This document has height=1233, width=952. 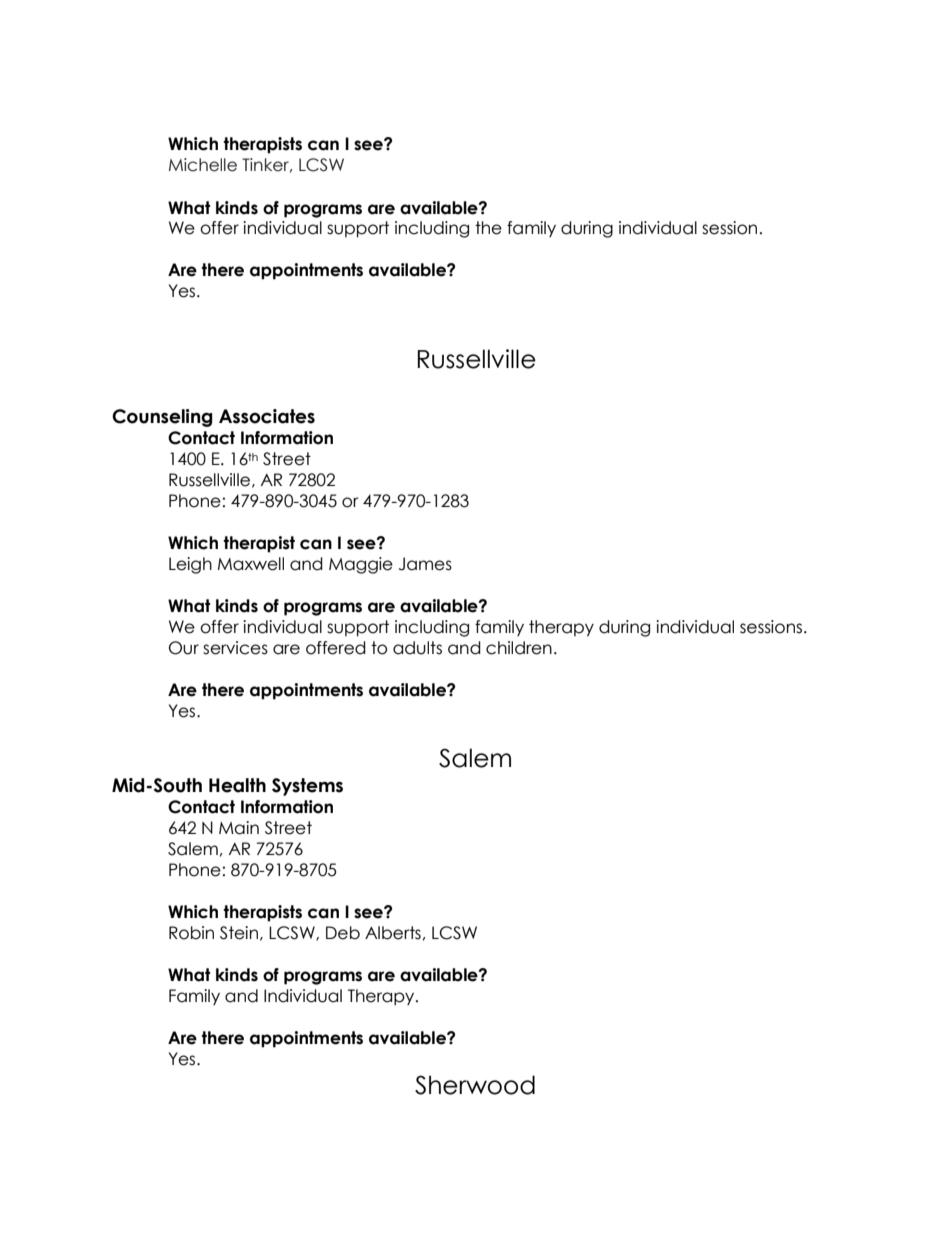 What do you see at coordinates (343, 933) in the document?
I see `Deb` at bounding box center [343, 933].
